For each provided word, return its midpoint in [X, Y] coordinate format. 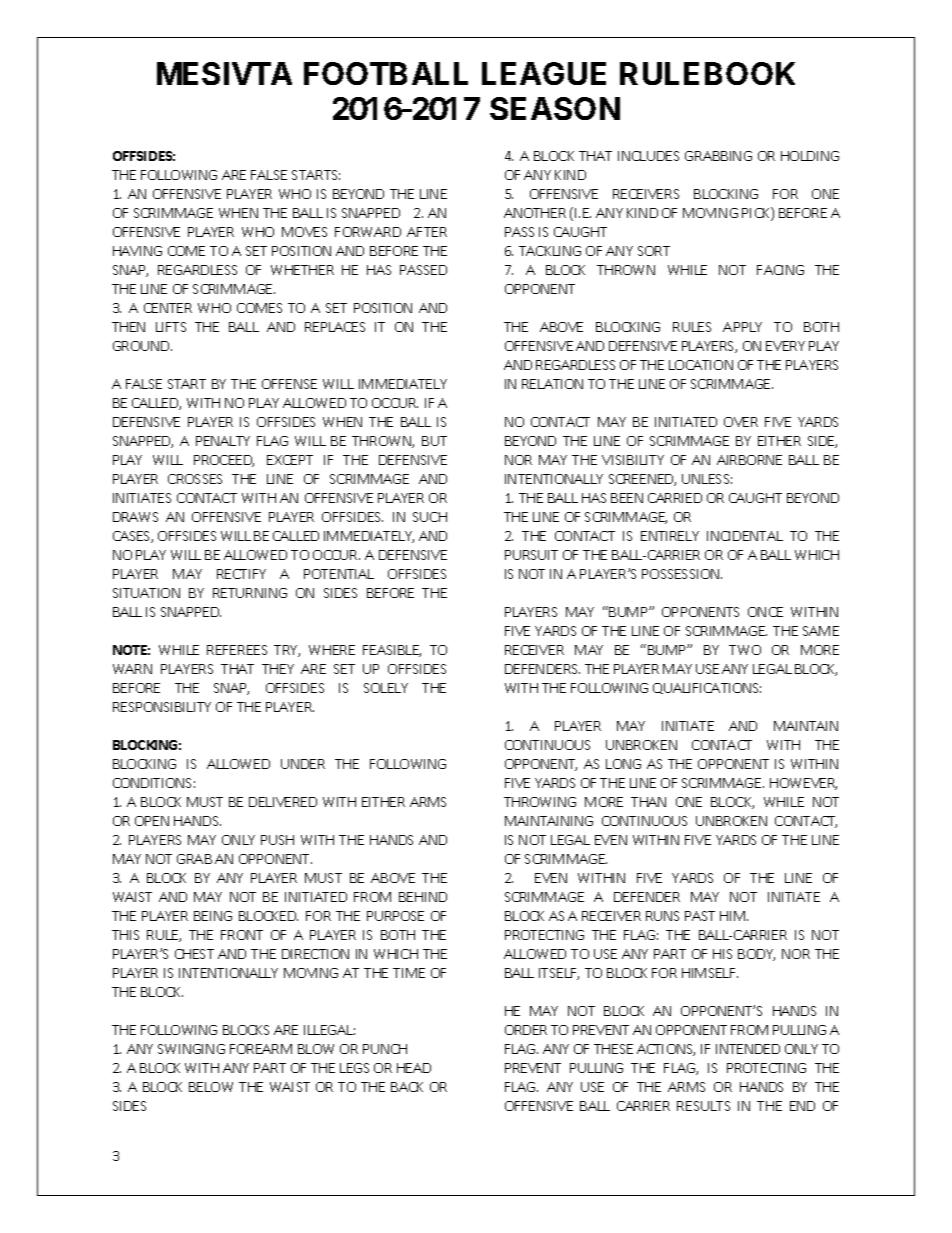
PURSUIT [531, 555]
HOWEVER [803, 784]
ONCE [765, 612]
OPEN [152, 821]
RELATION [552, 384]
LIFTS [171, 327]
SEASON [555, 108]
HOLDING [810, 156]
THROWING [540, 802]
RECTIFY [241, 574]
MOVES [304, 232]
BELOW [211, 1087]
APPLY [742, 327]
